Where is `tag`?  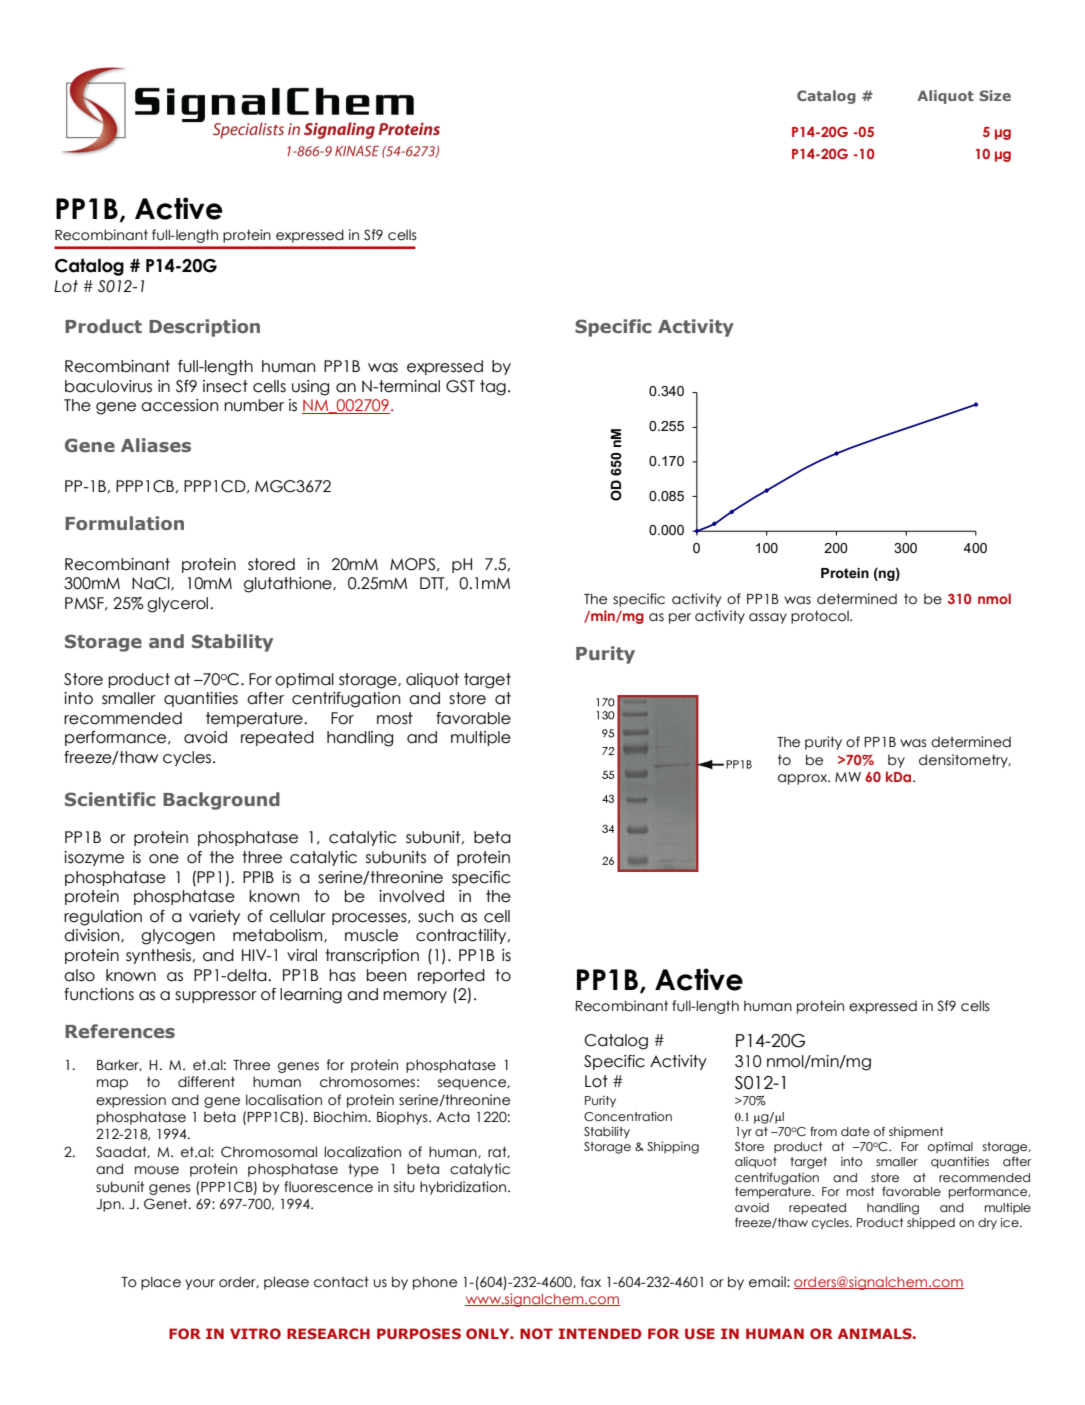 tag is located at coordinates (493, 388).
